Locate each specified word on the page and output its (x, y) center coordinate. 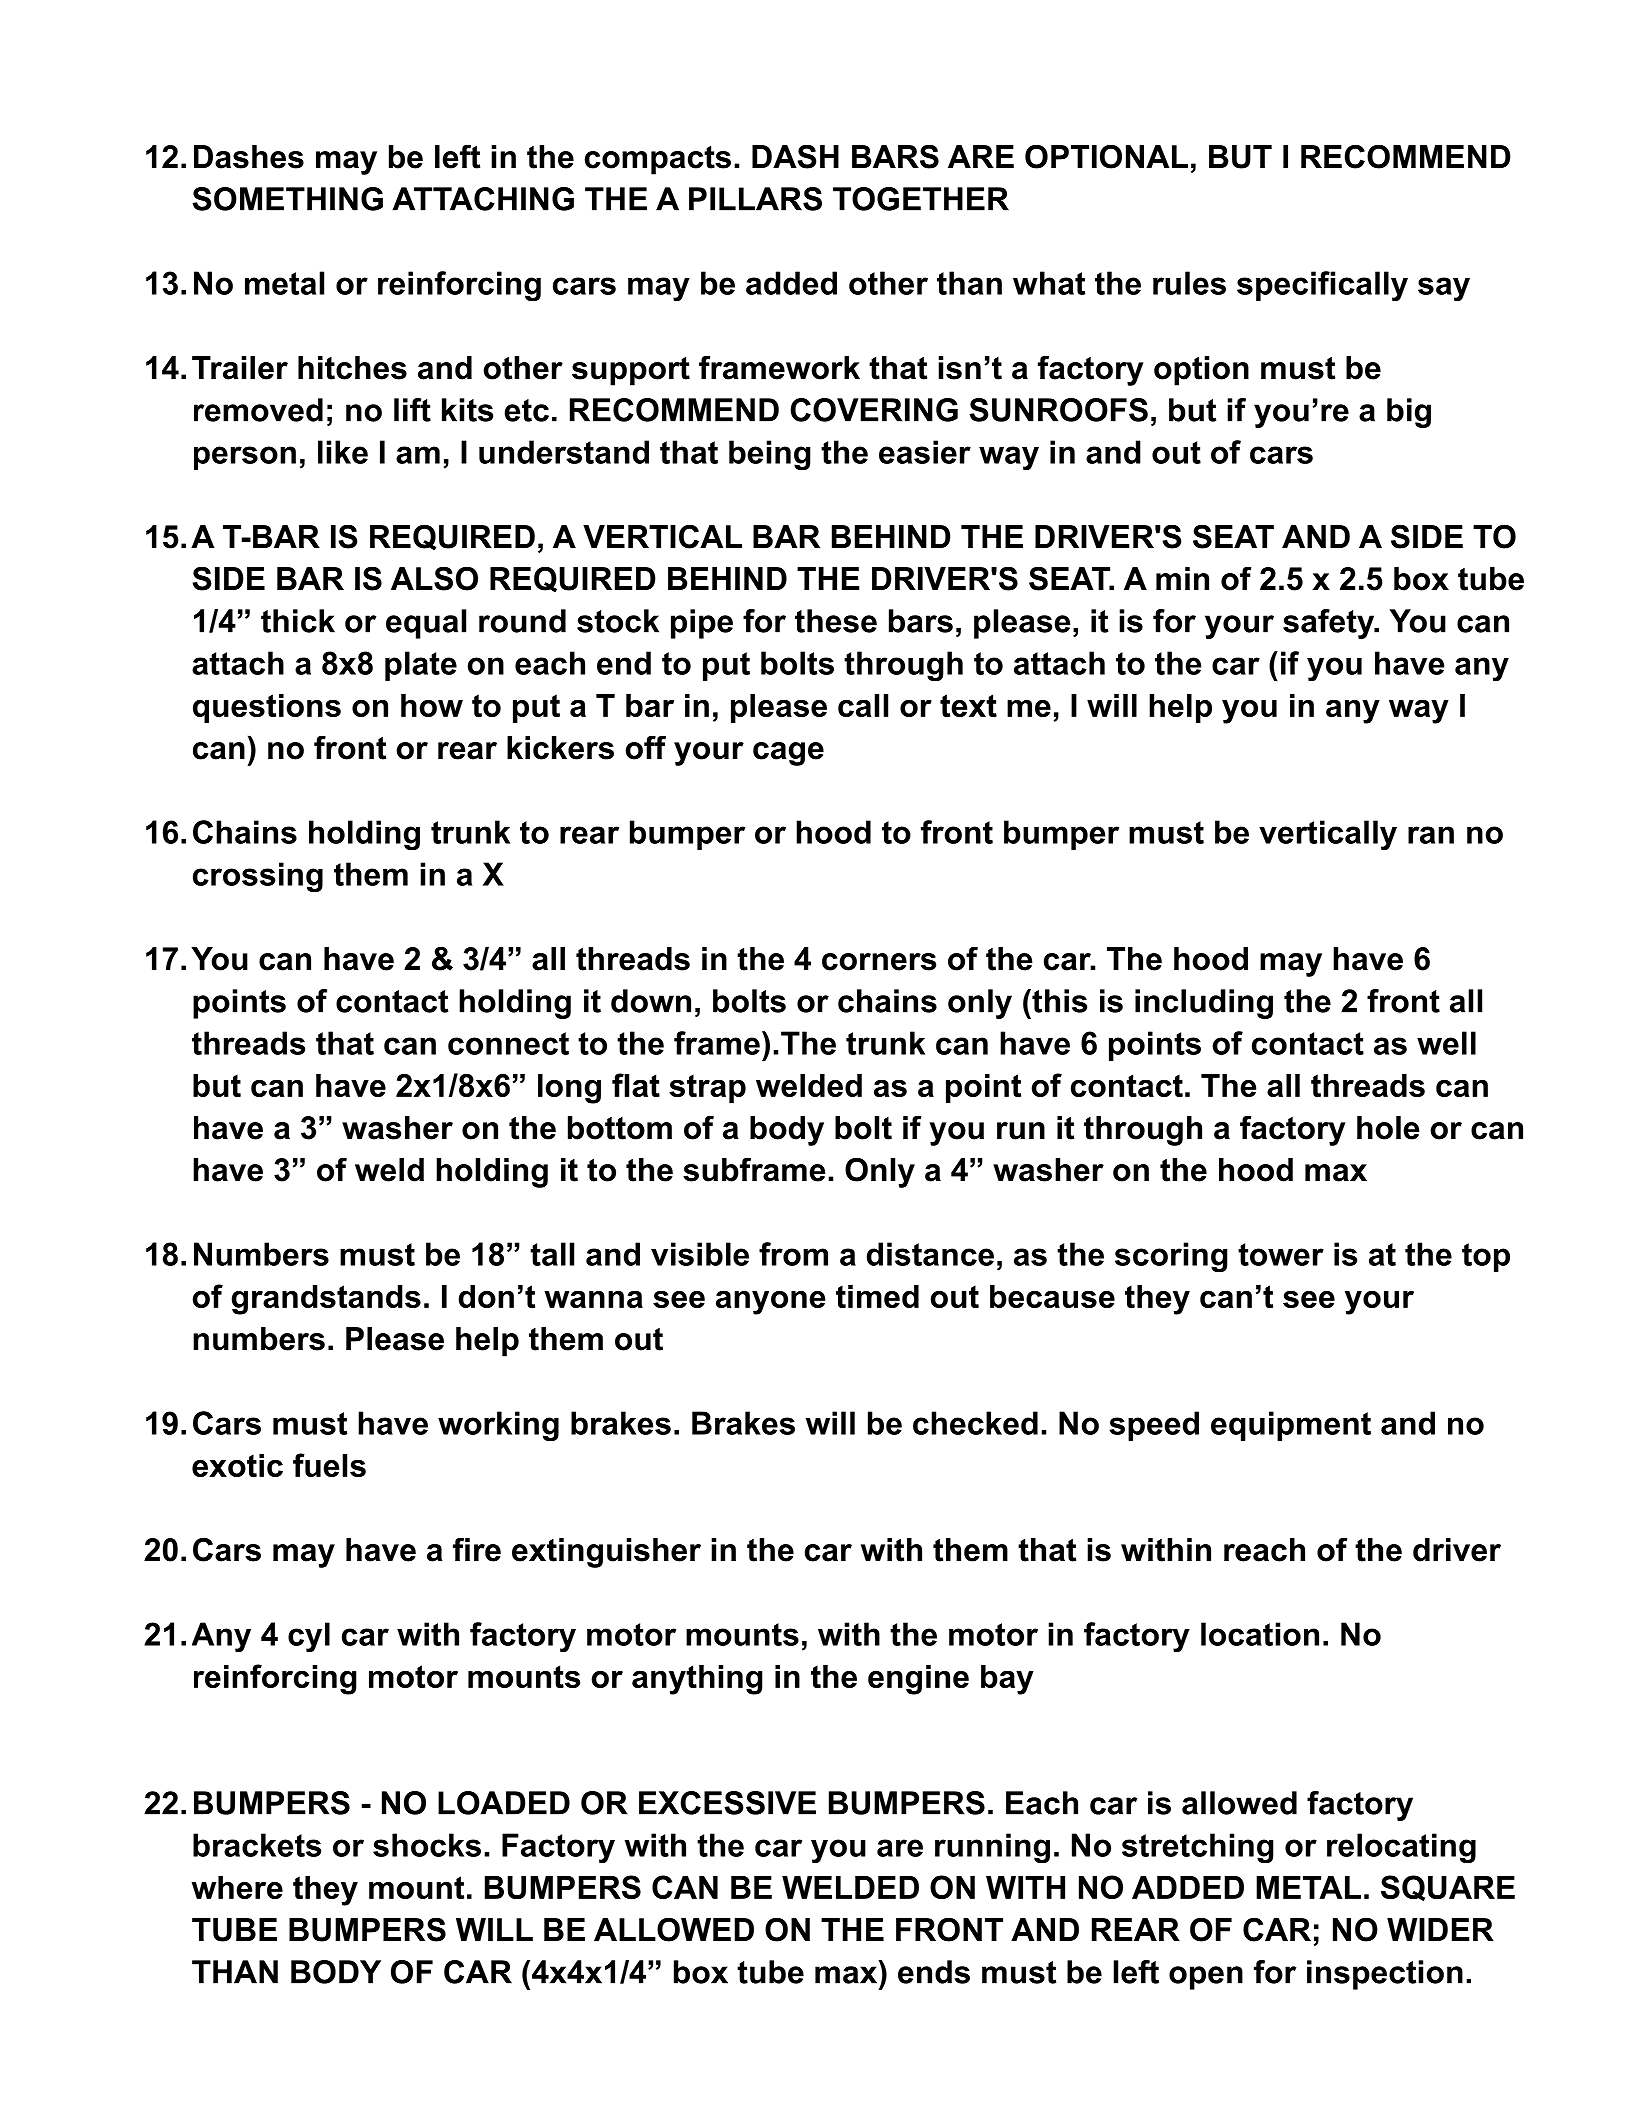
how (432, 705)
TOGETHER (921, 199)
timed (877, 1296)
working (498, 1426)
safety (1329, 624)
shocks (427, 1845)
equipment (1291, 1426)
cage (788, 754)
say (1444, 289)
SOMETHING (287, 199)
